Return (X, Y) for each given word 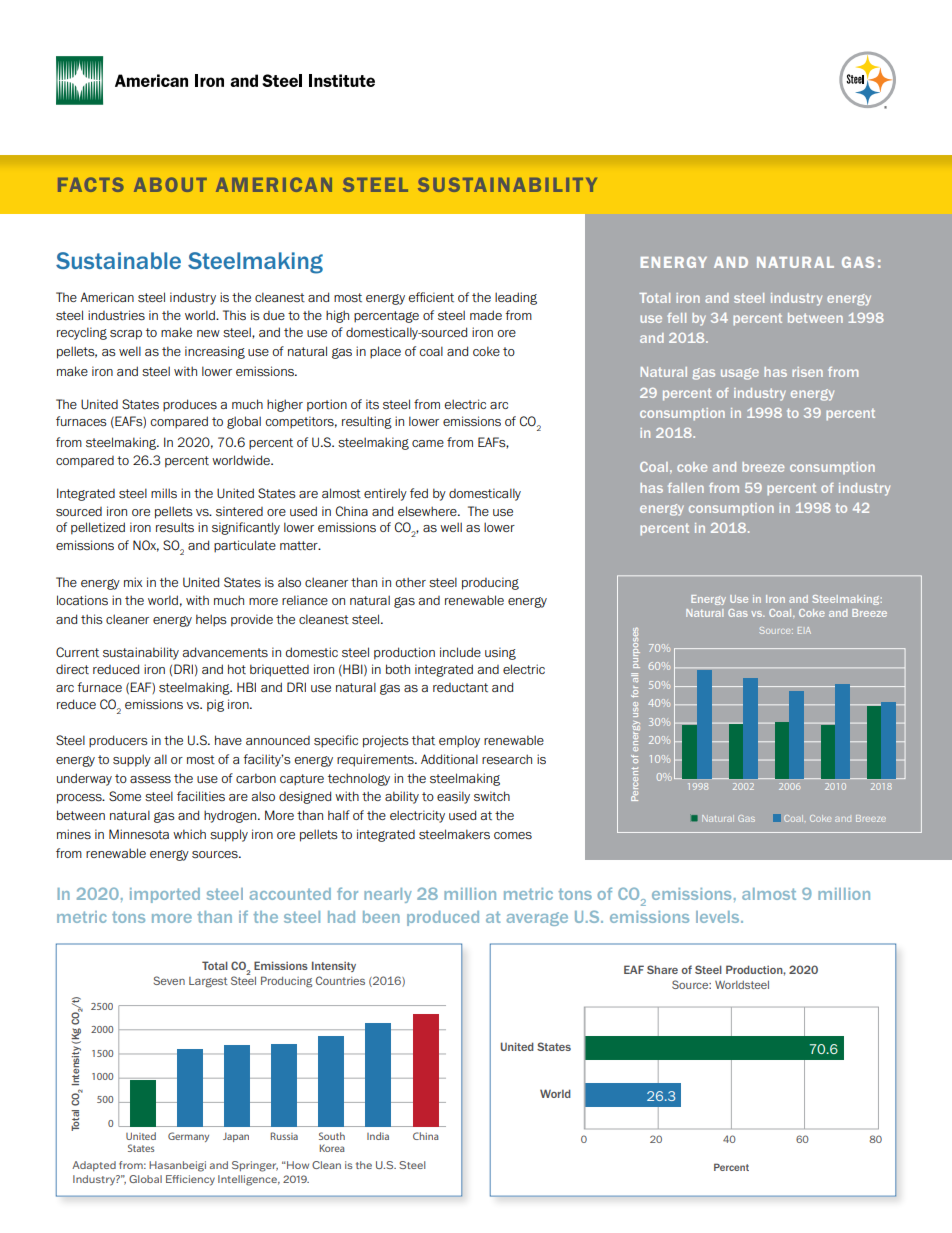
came (428, 443)
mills (164, 493)
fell (677, 318)
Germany (188, 1137)
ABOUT (170, 184)
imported (165, 895)
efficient (431, 297)
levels (719, 917)
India (378, 1136)
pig (215, 705)
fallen (686, 488)
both (398, 669)
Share (662, 969)
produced (443, 918)
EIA (804, 630)
